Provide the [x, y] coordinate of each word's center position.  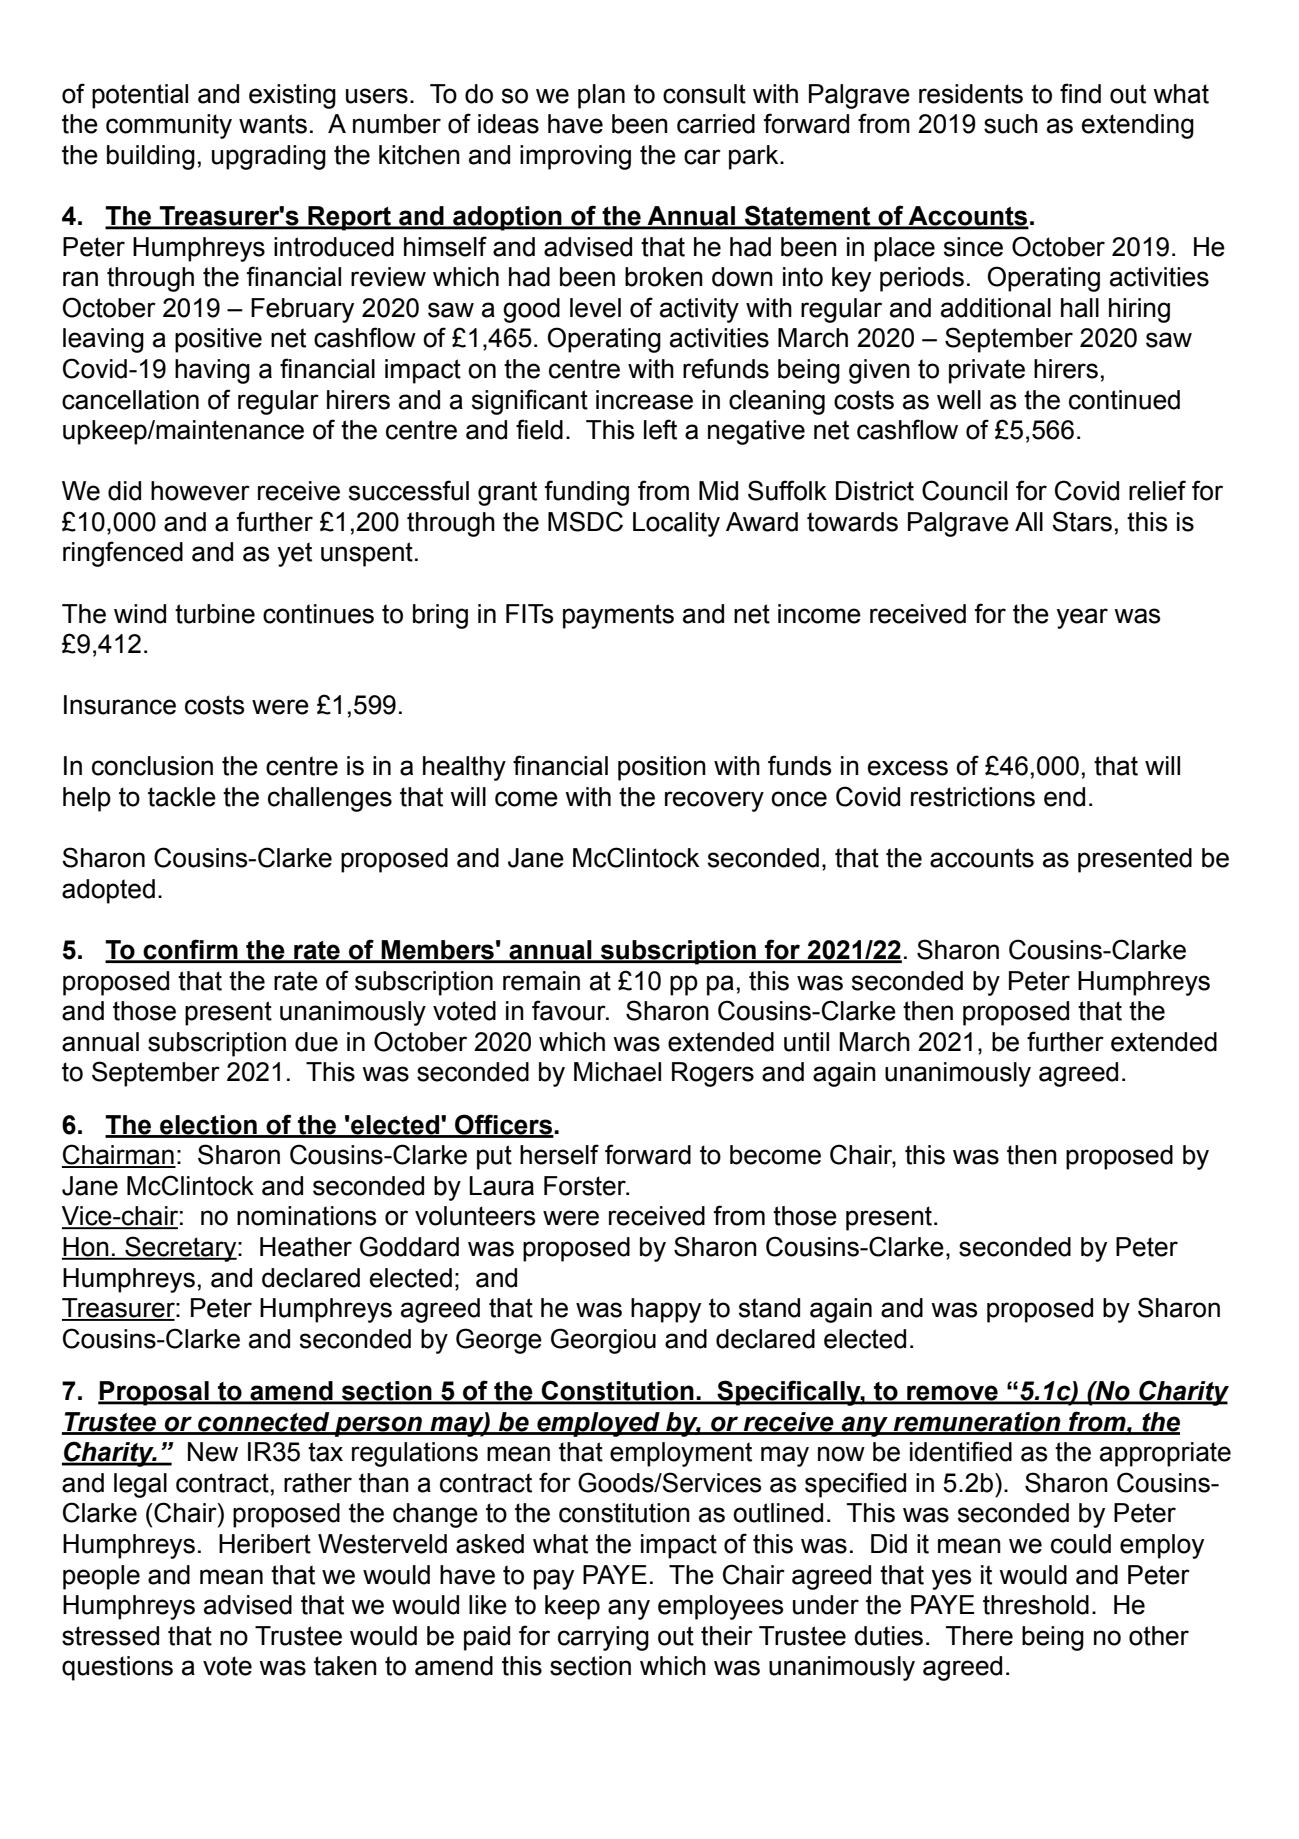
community [169, 126]
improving [575, 157]
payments [618, 616]
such [1011, 124]
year [1082, 618]
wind [140, 614]
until [806, 1042]
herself [559, 1154]
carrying [603, 1638]
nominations [306, 1216]
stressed [110, 1636]
